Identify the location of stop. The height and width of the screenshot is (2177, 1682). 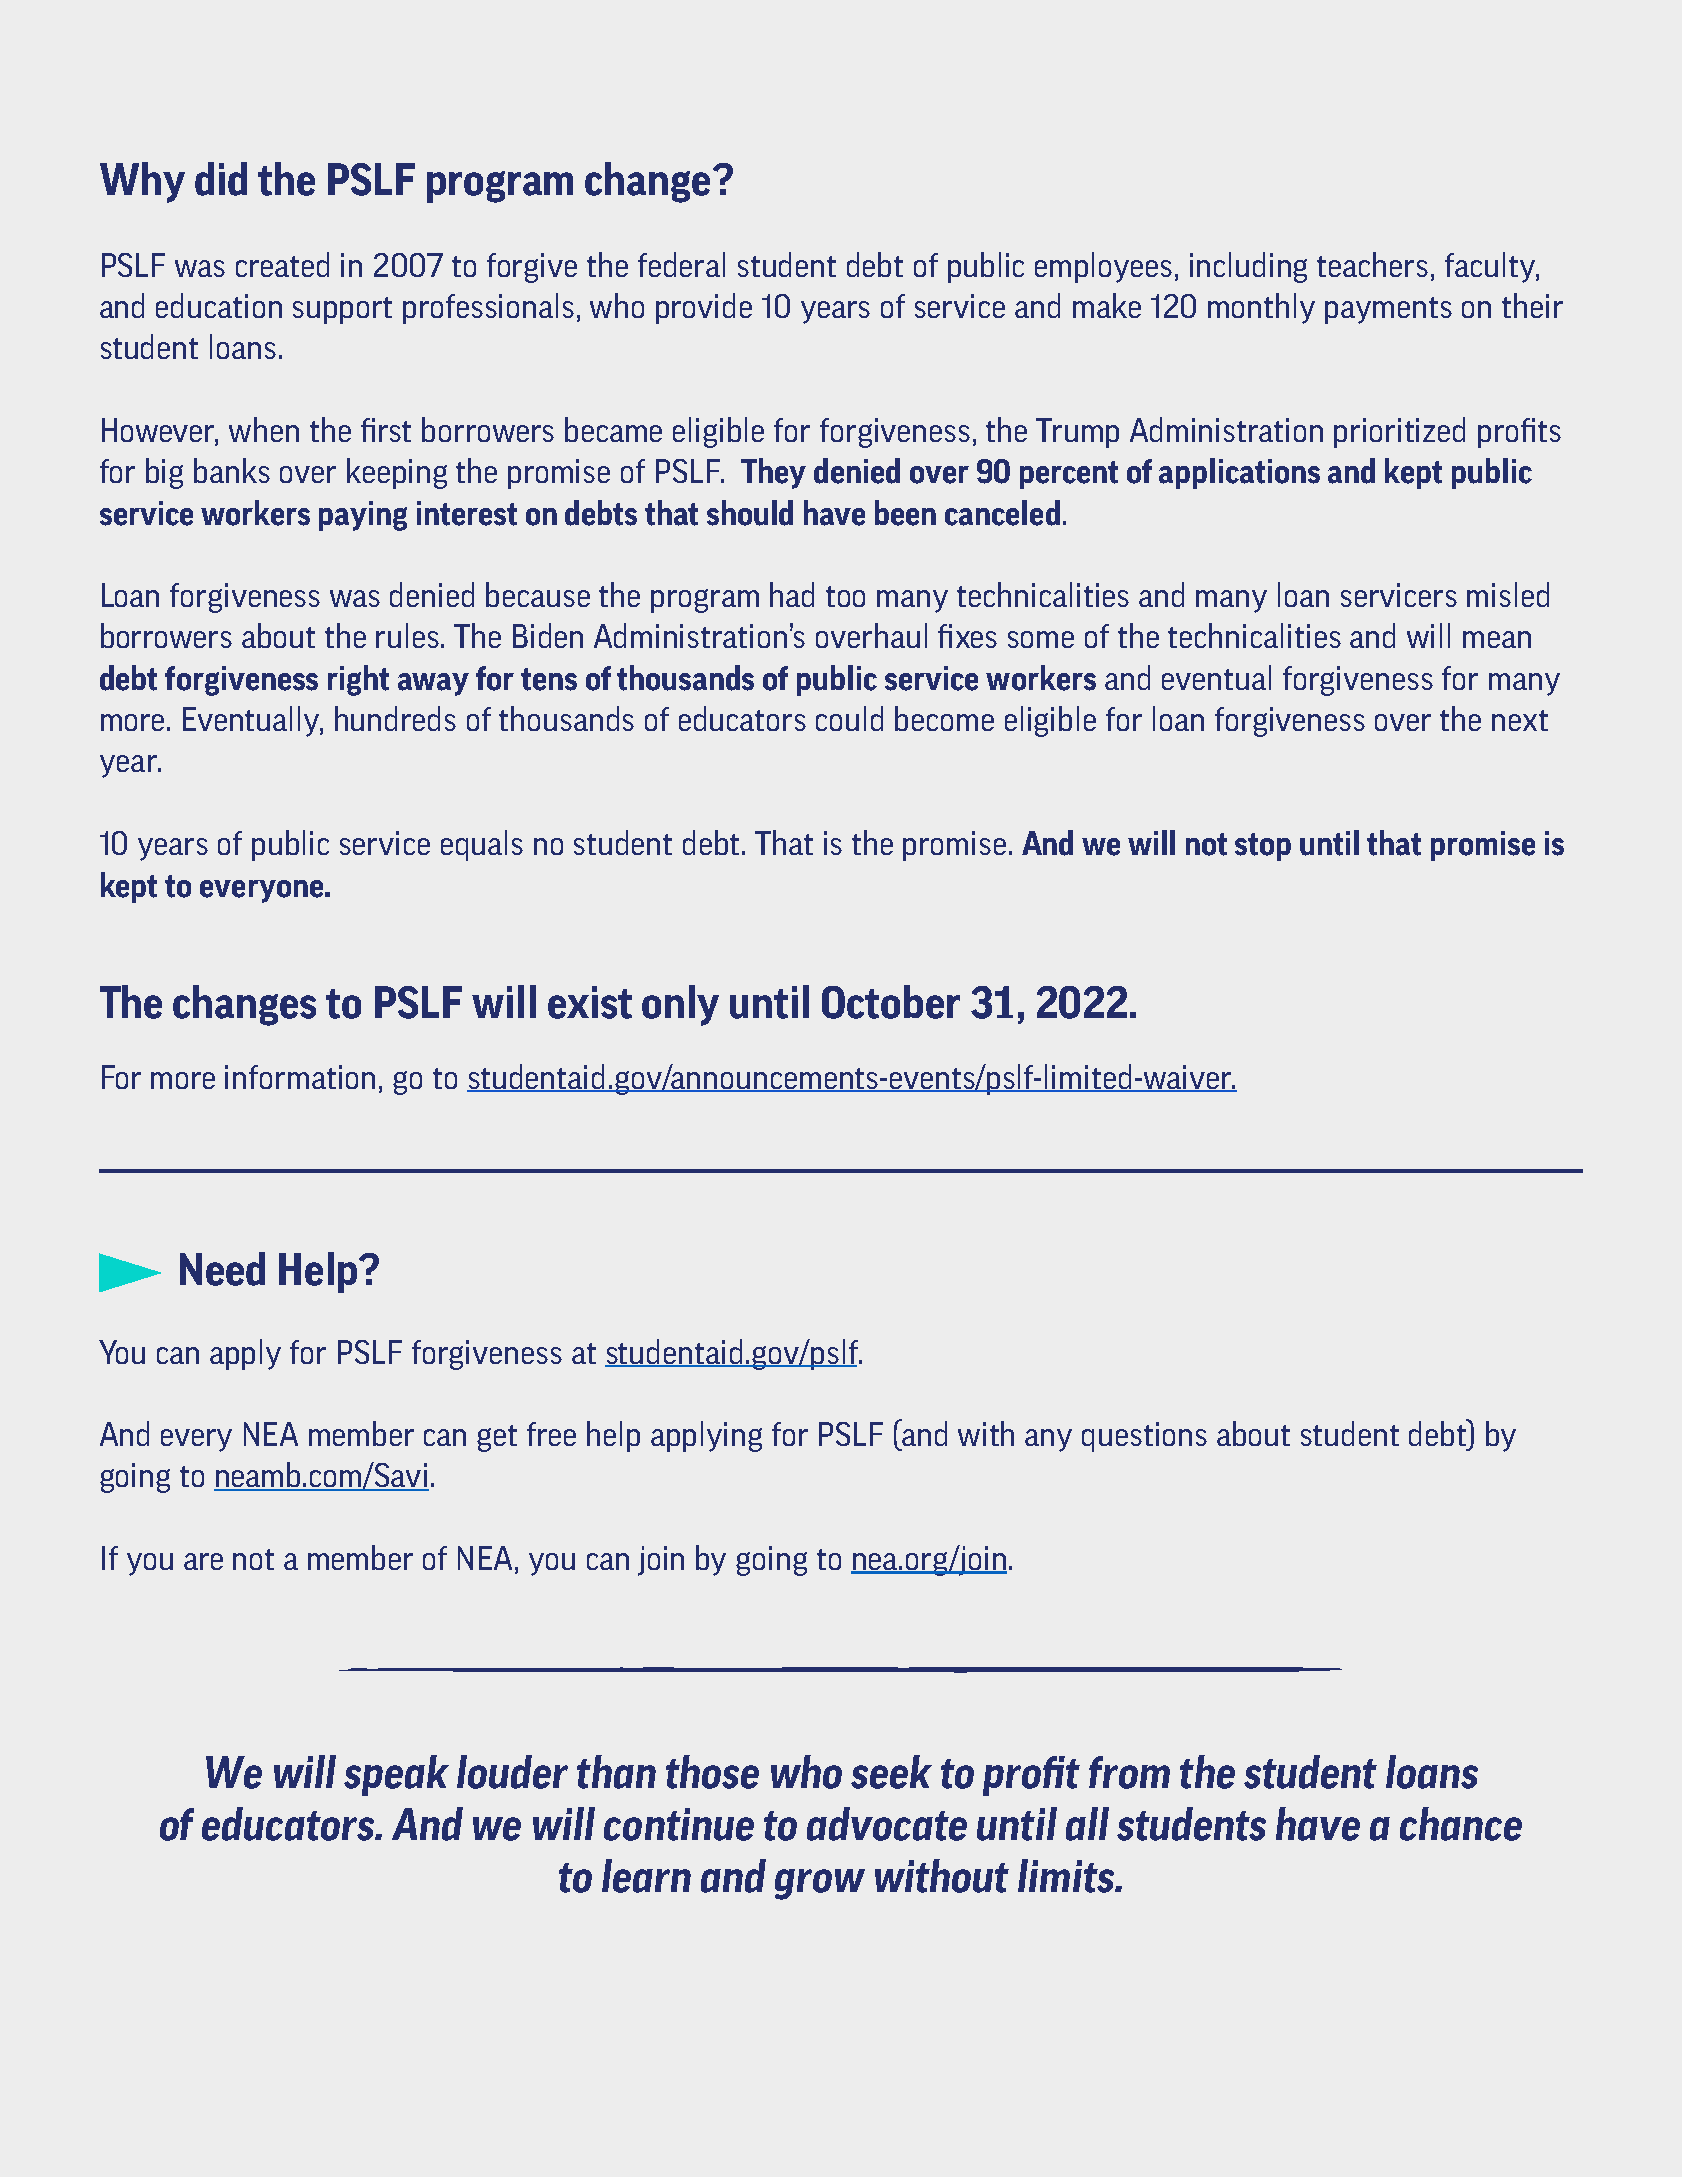
(1263, 847).
